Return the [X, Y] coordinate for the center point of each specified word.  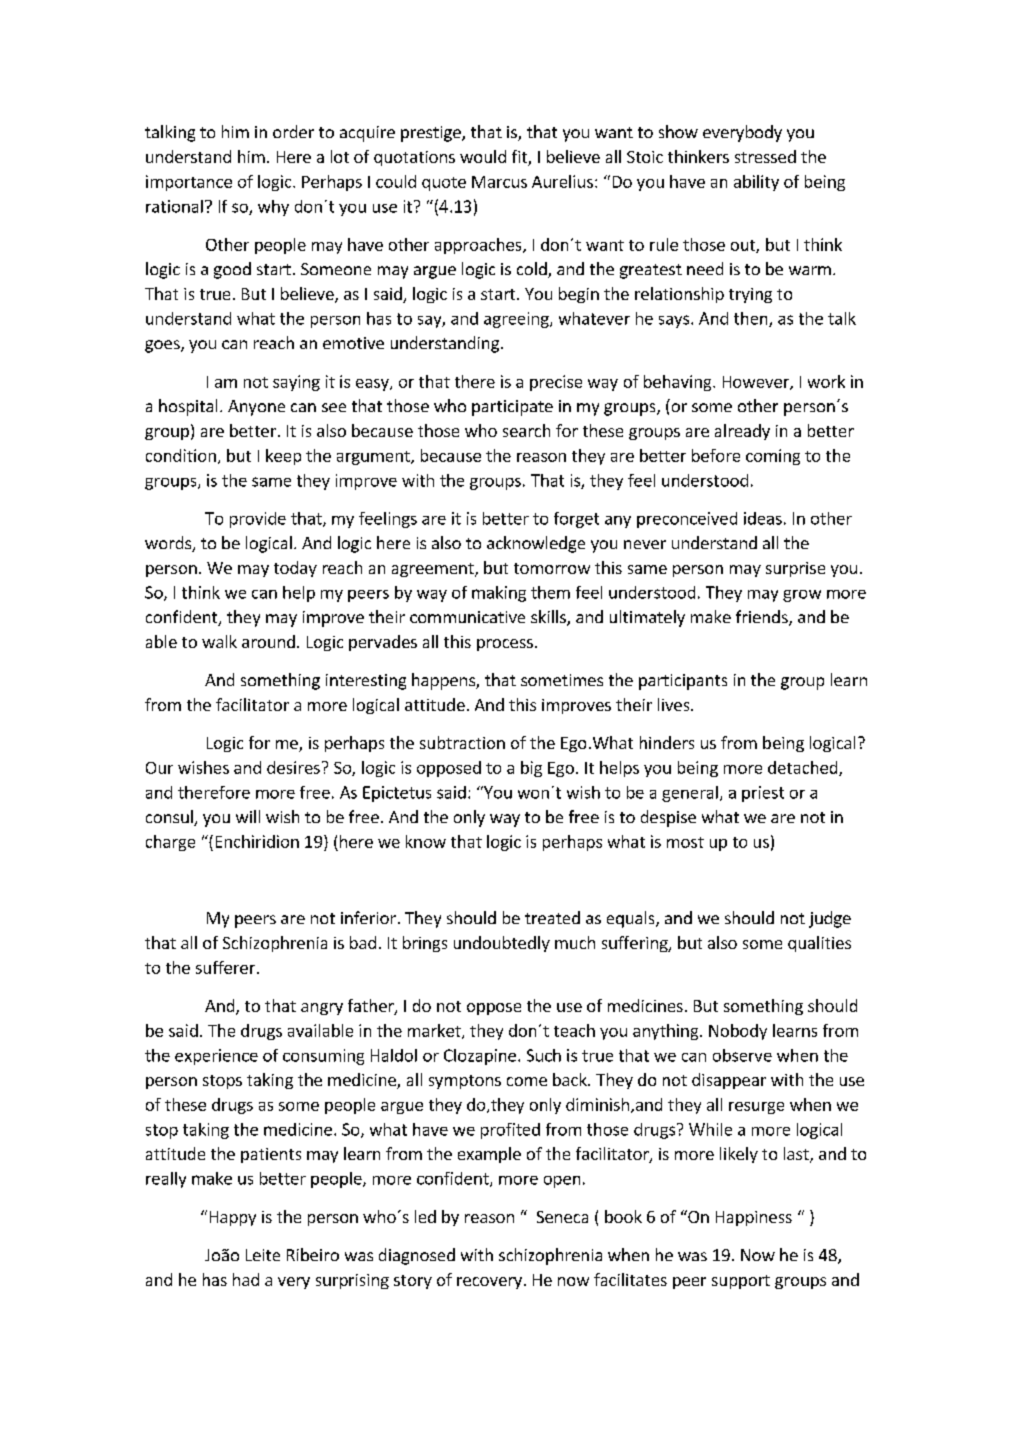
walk [219, 641]
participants [683, 682]
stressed [765, 156]
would [483, 156]
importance [189, 183]
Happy [233, 1218]
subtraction [462, 742]
